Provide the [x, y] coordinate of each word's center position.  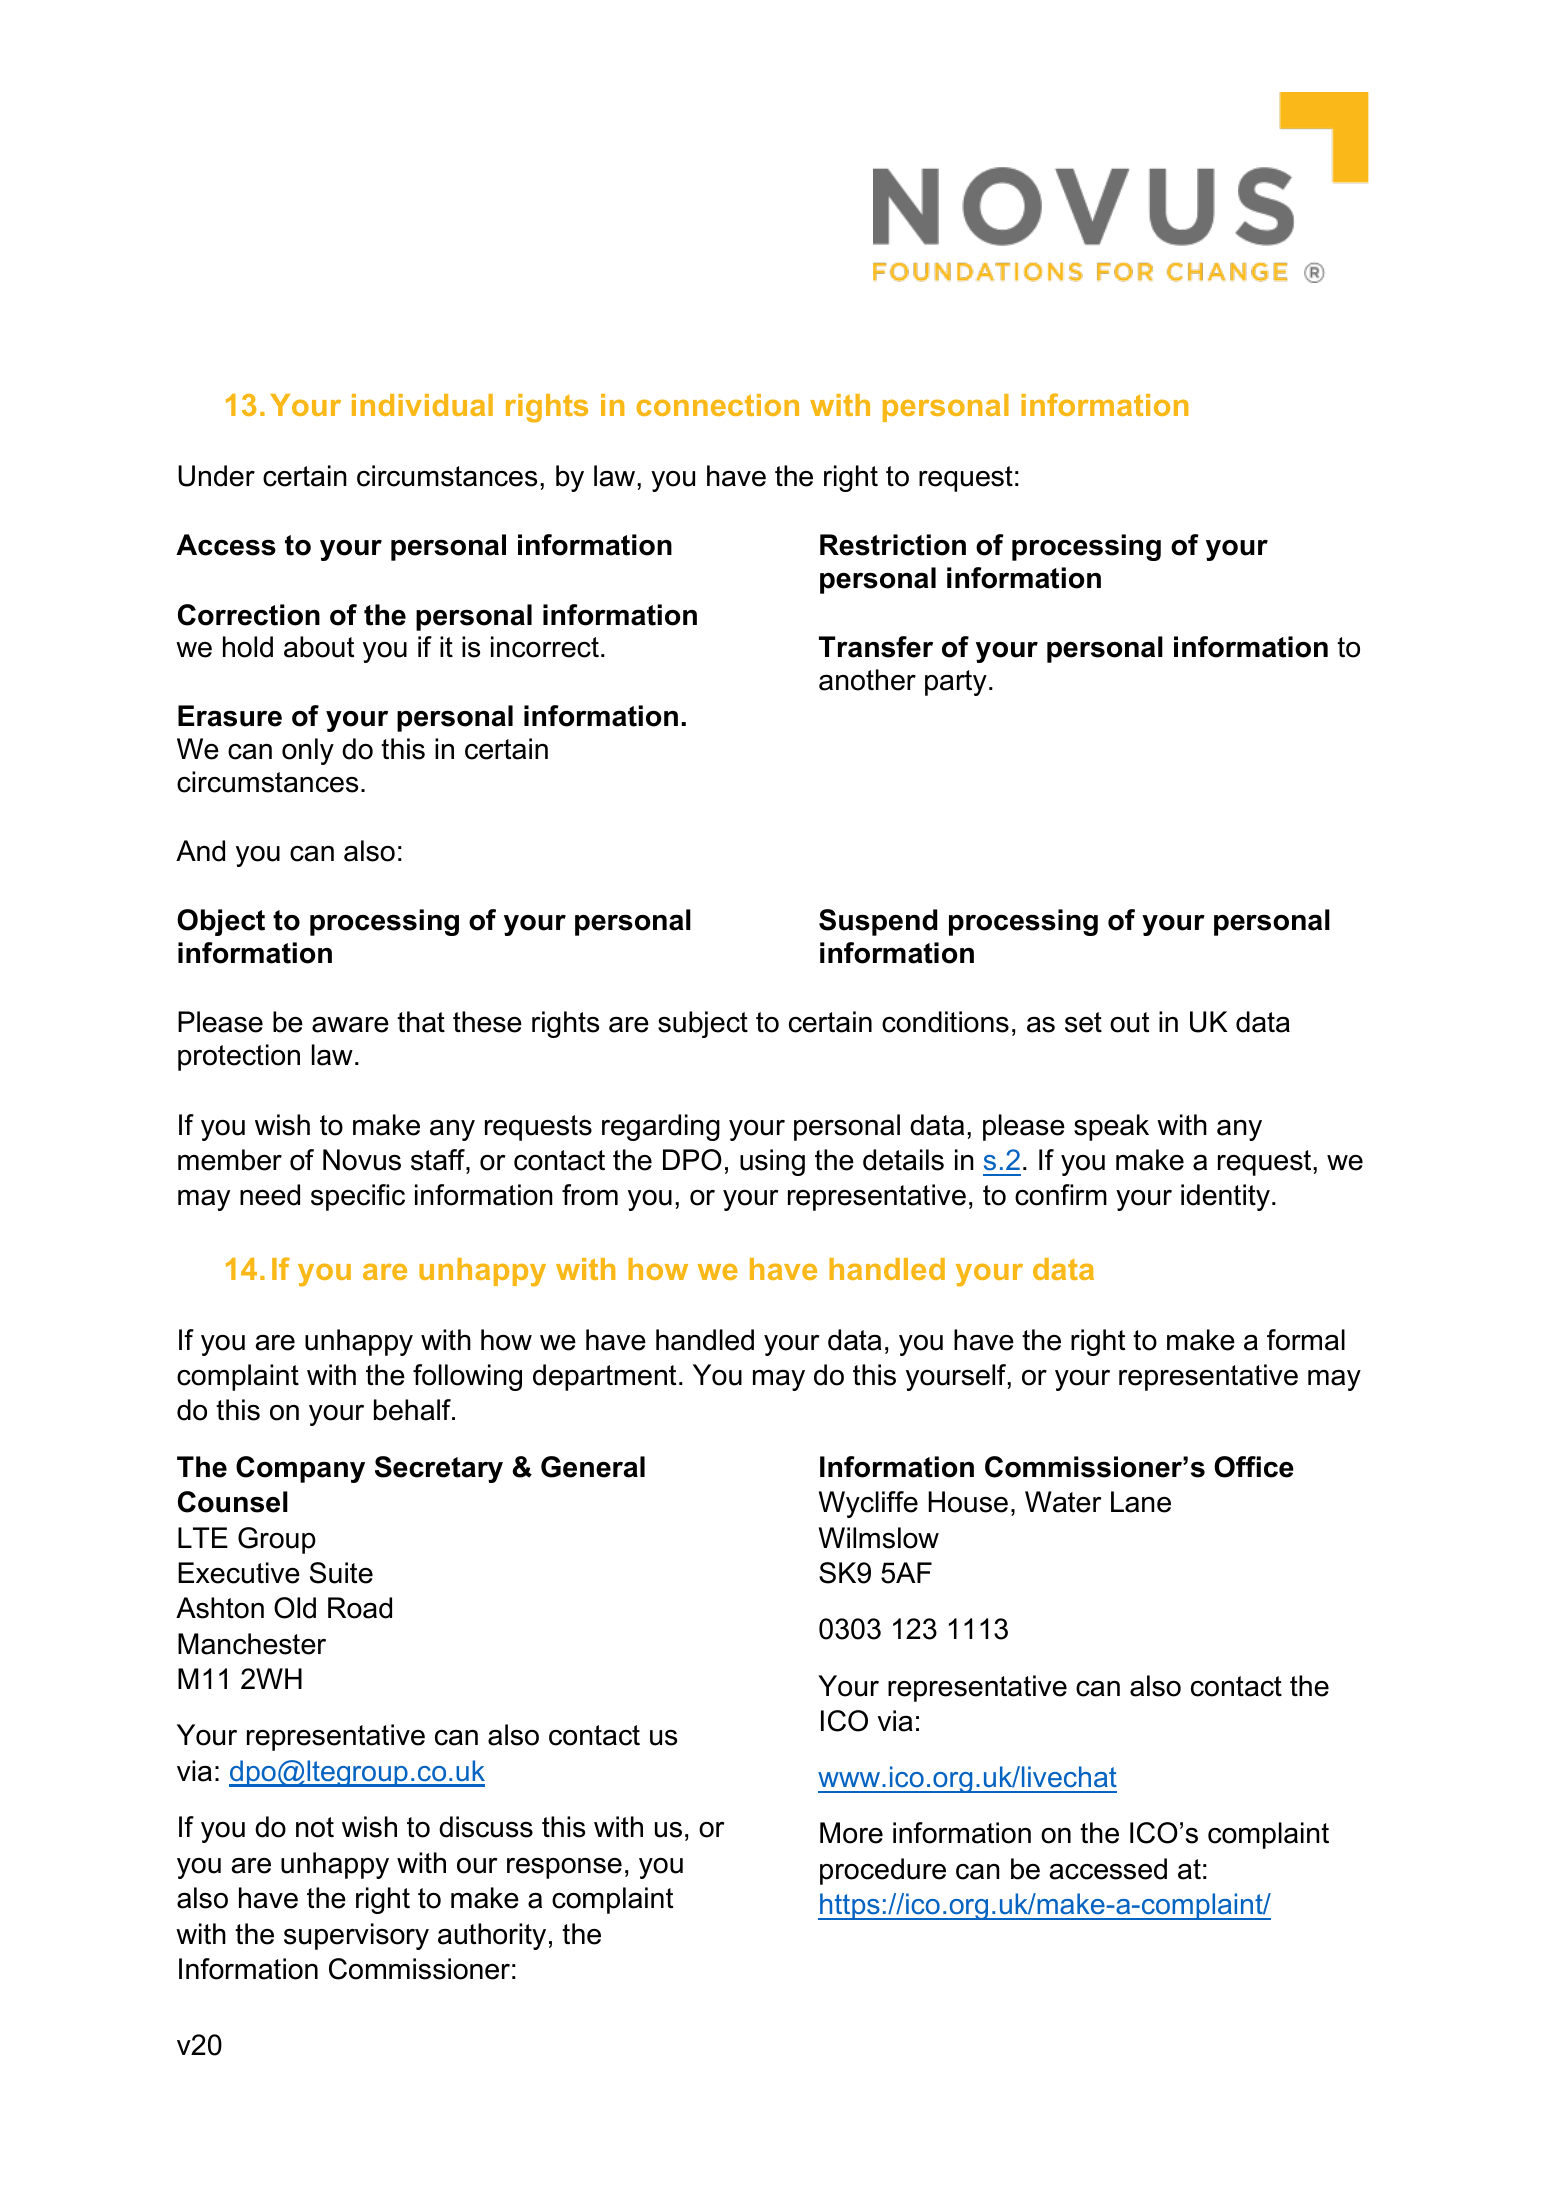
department [604, 1377]
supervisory [356, 1936]
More [851, 1833]
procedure [883, 1871]
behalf [413, 1410]
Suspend [878, 922]
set [1083, 1022]
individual [422, 405]
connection [718, 405]
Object [221, 922]
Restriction [893, 545]
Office [1254, 1467]
